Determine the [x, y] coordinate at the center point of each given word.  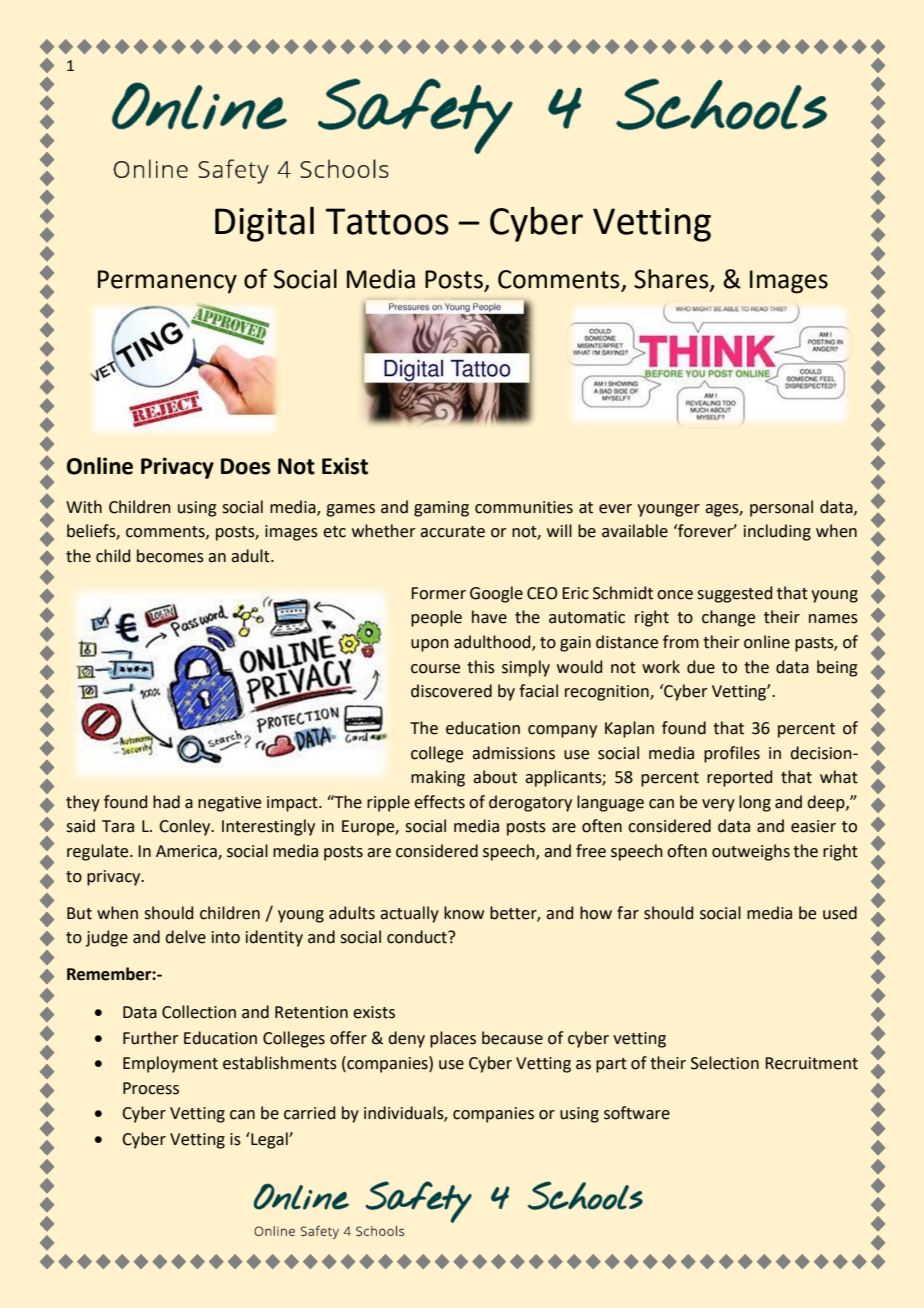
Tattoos [387, 221]
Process [151, 1088]
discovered [451, 691]
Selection [725, 1063]
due [701, 667]
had [166, 802]
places [453, 1039]
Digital [264, 224]
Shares [672, 279]
